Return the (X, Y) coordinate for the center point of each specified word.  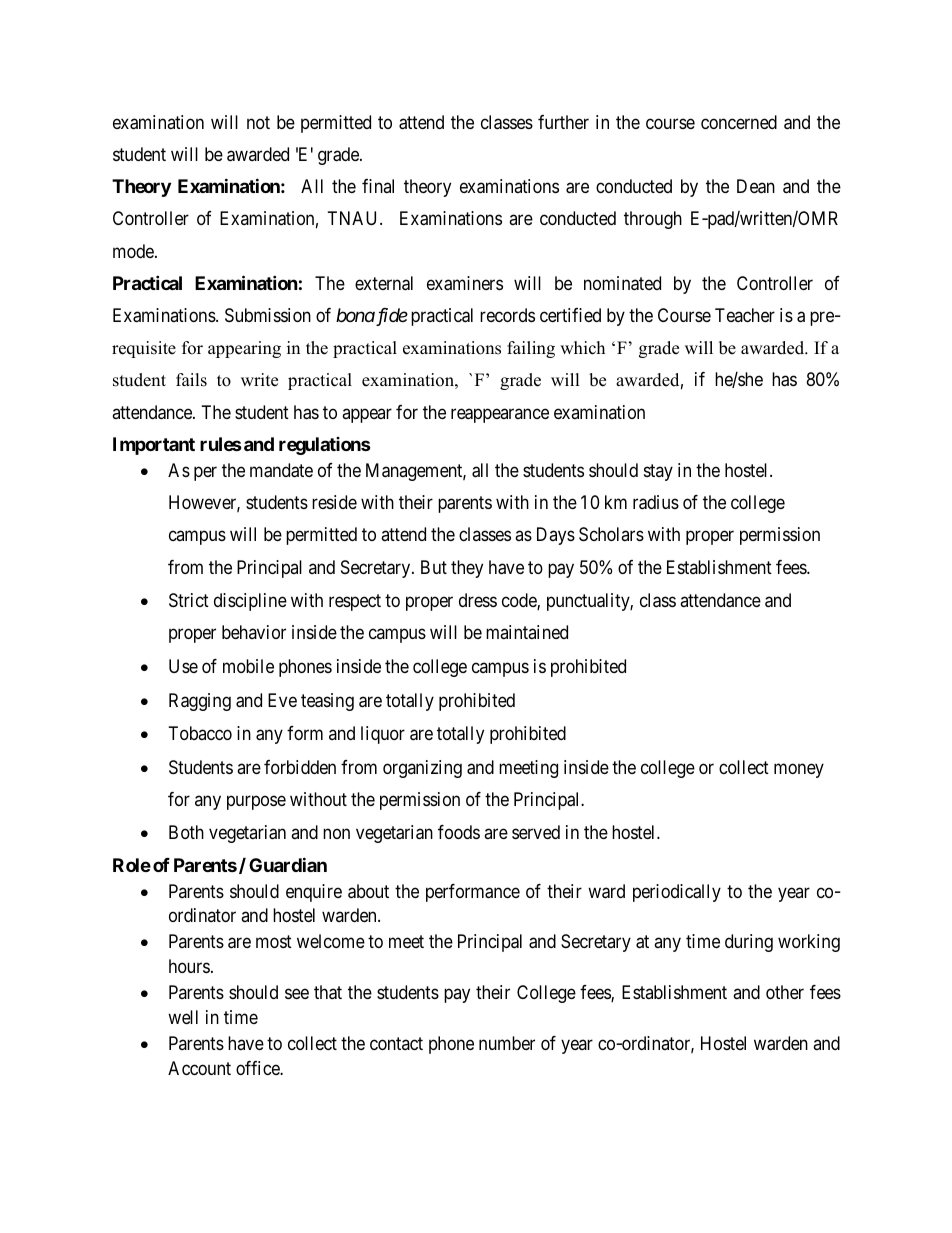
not (258, 122)
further (563, 122)
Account (199, 1068)
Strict (189, 600)
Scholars (611, 534)
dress (478, 600)
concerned (739, 122)
